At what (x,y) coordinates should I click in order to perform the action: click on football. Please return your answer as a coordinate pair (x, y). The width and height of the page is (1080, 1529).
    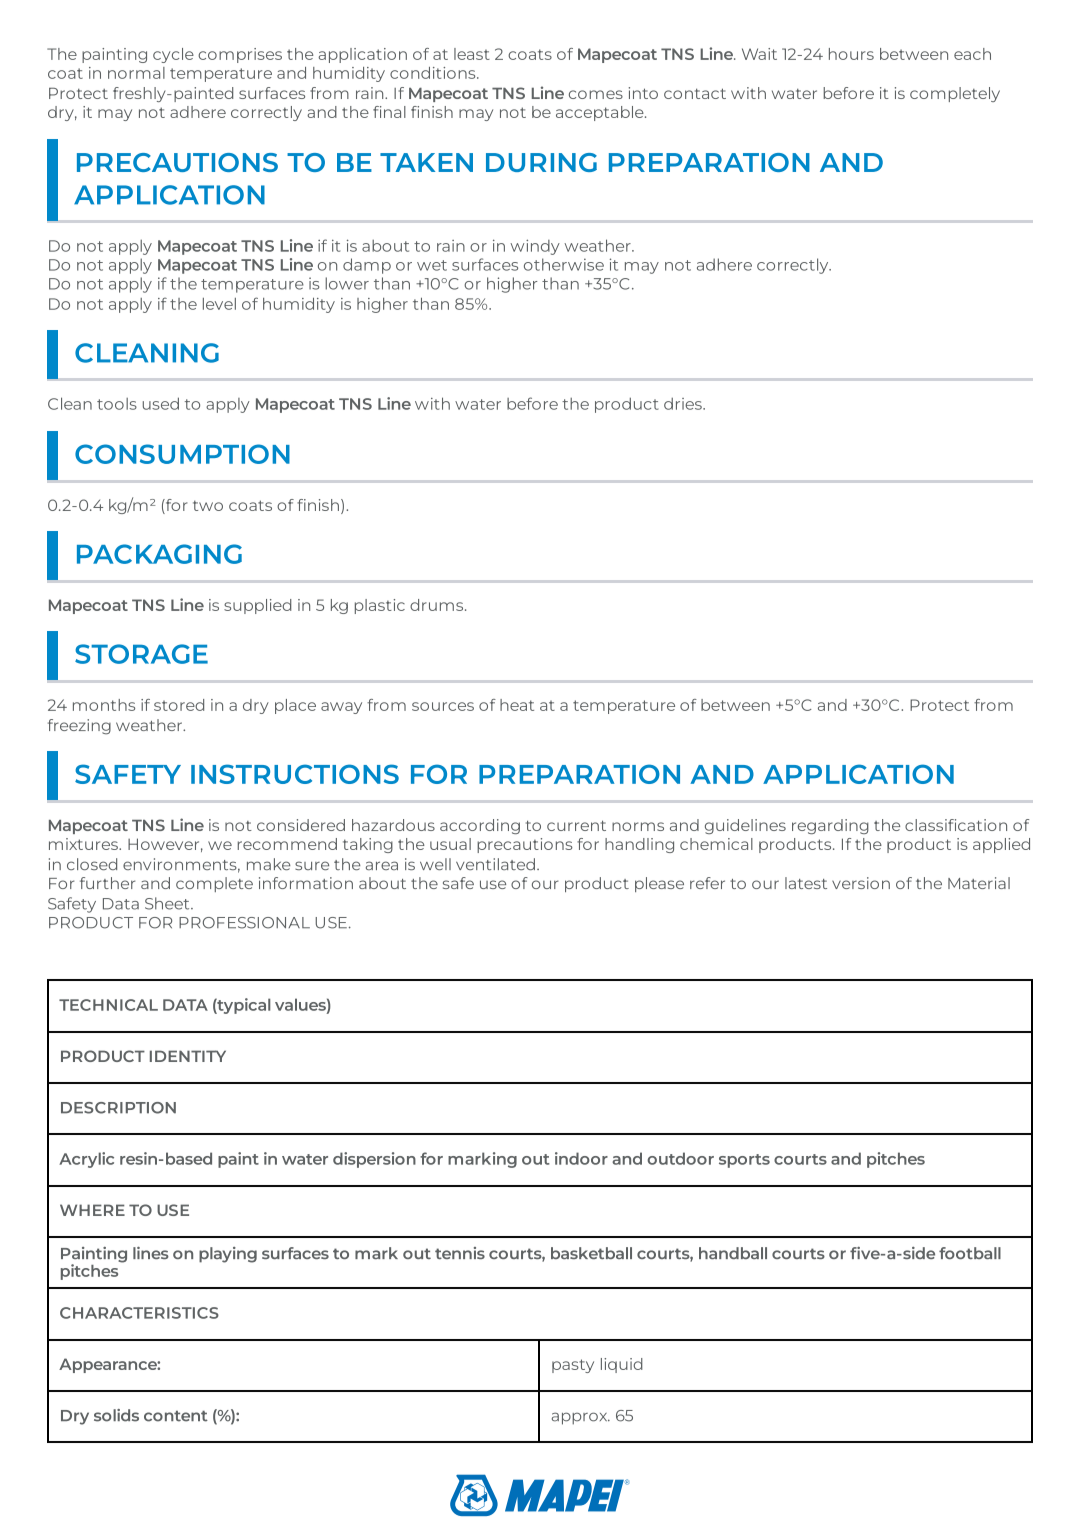
    Looking at the image, I should click on (970, 1253).
